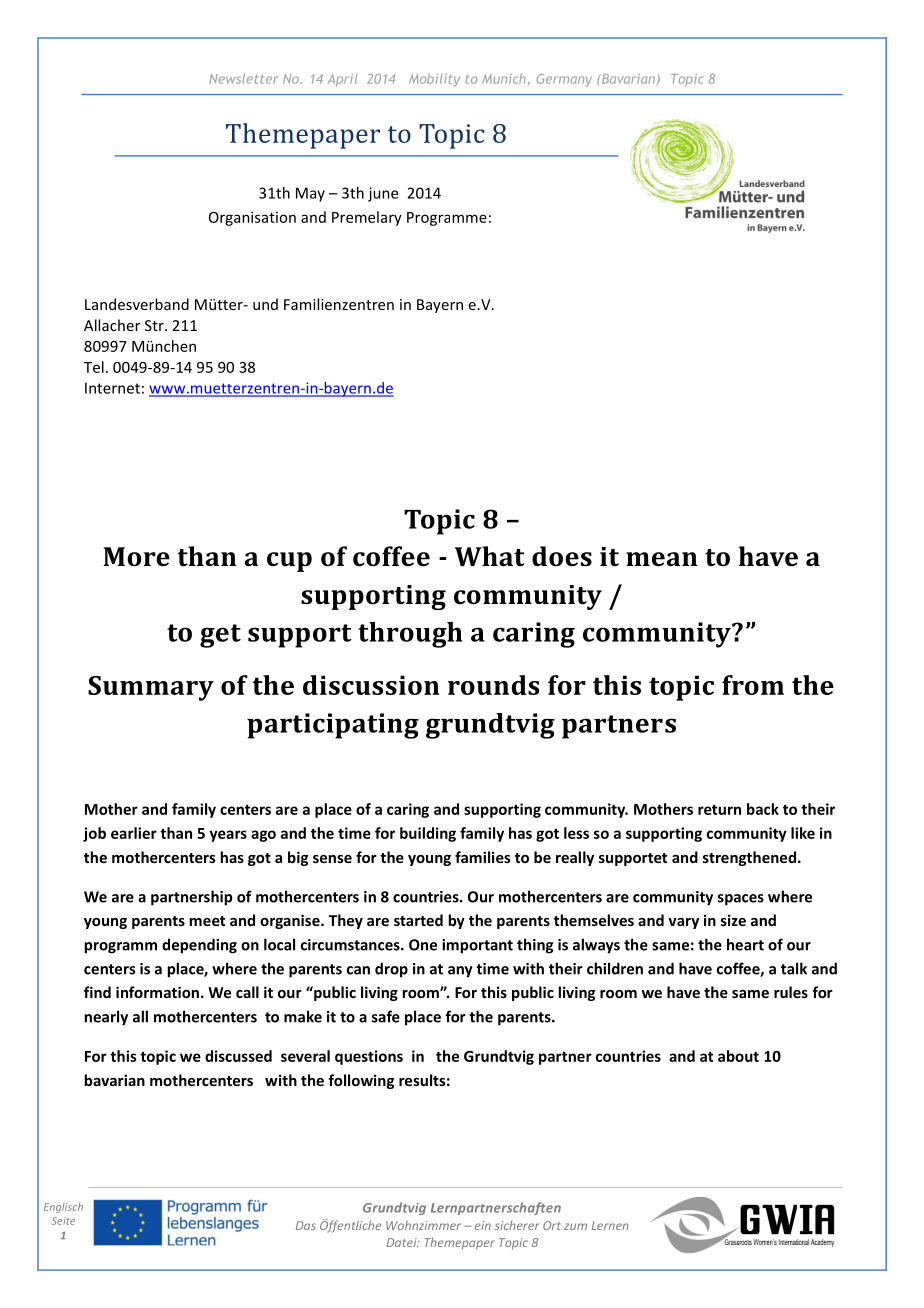 The image size is (924, 1308). What do you see at coordinates (434, 80) in the screenshot?
I see `Mobility` at bounding box center [434, 80].
